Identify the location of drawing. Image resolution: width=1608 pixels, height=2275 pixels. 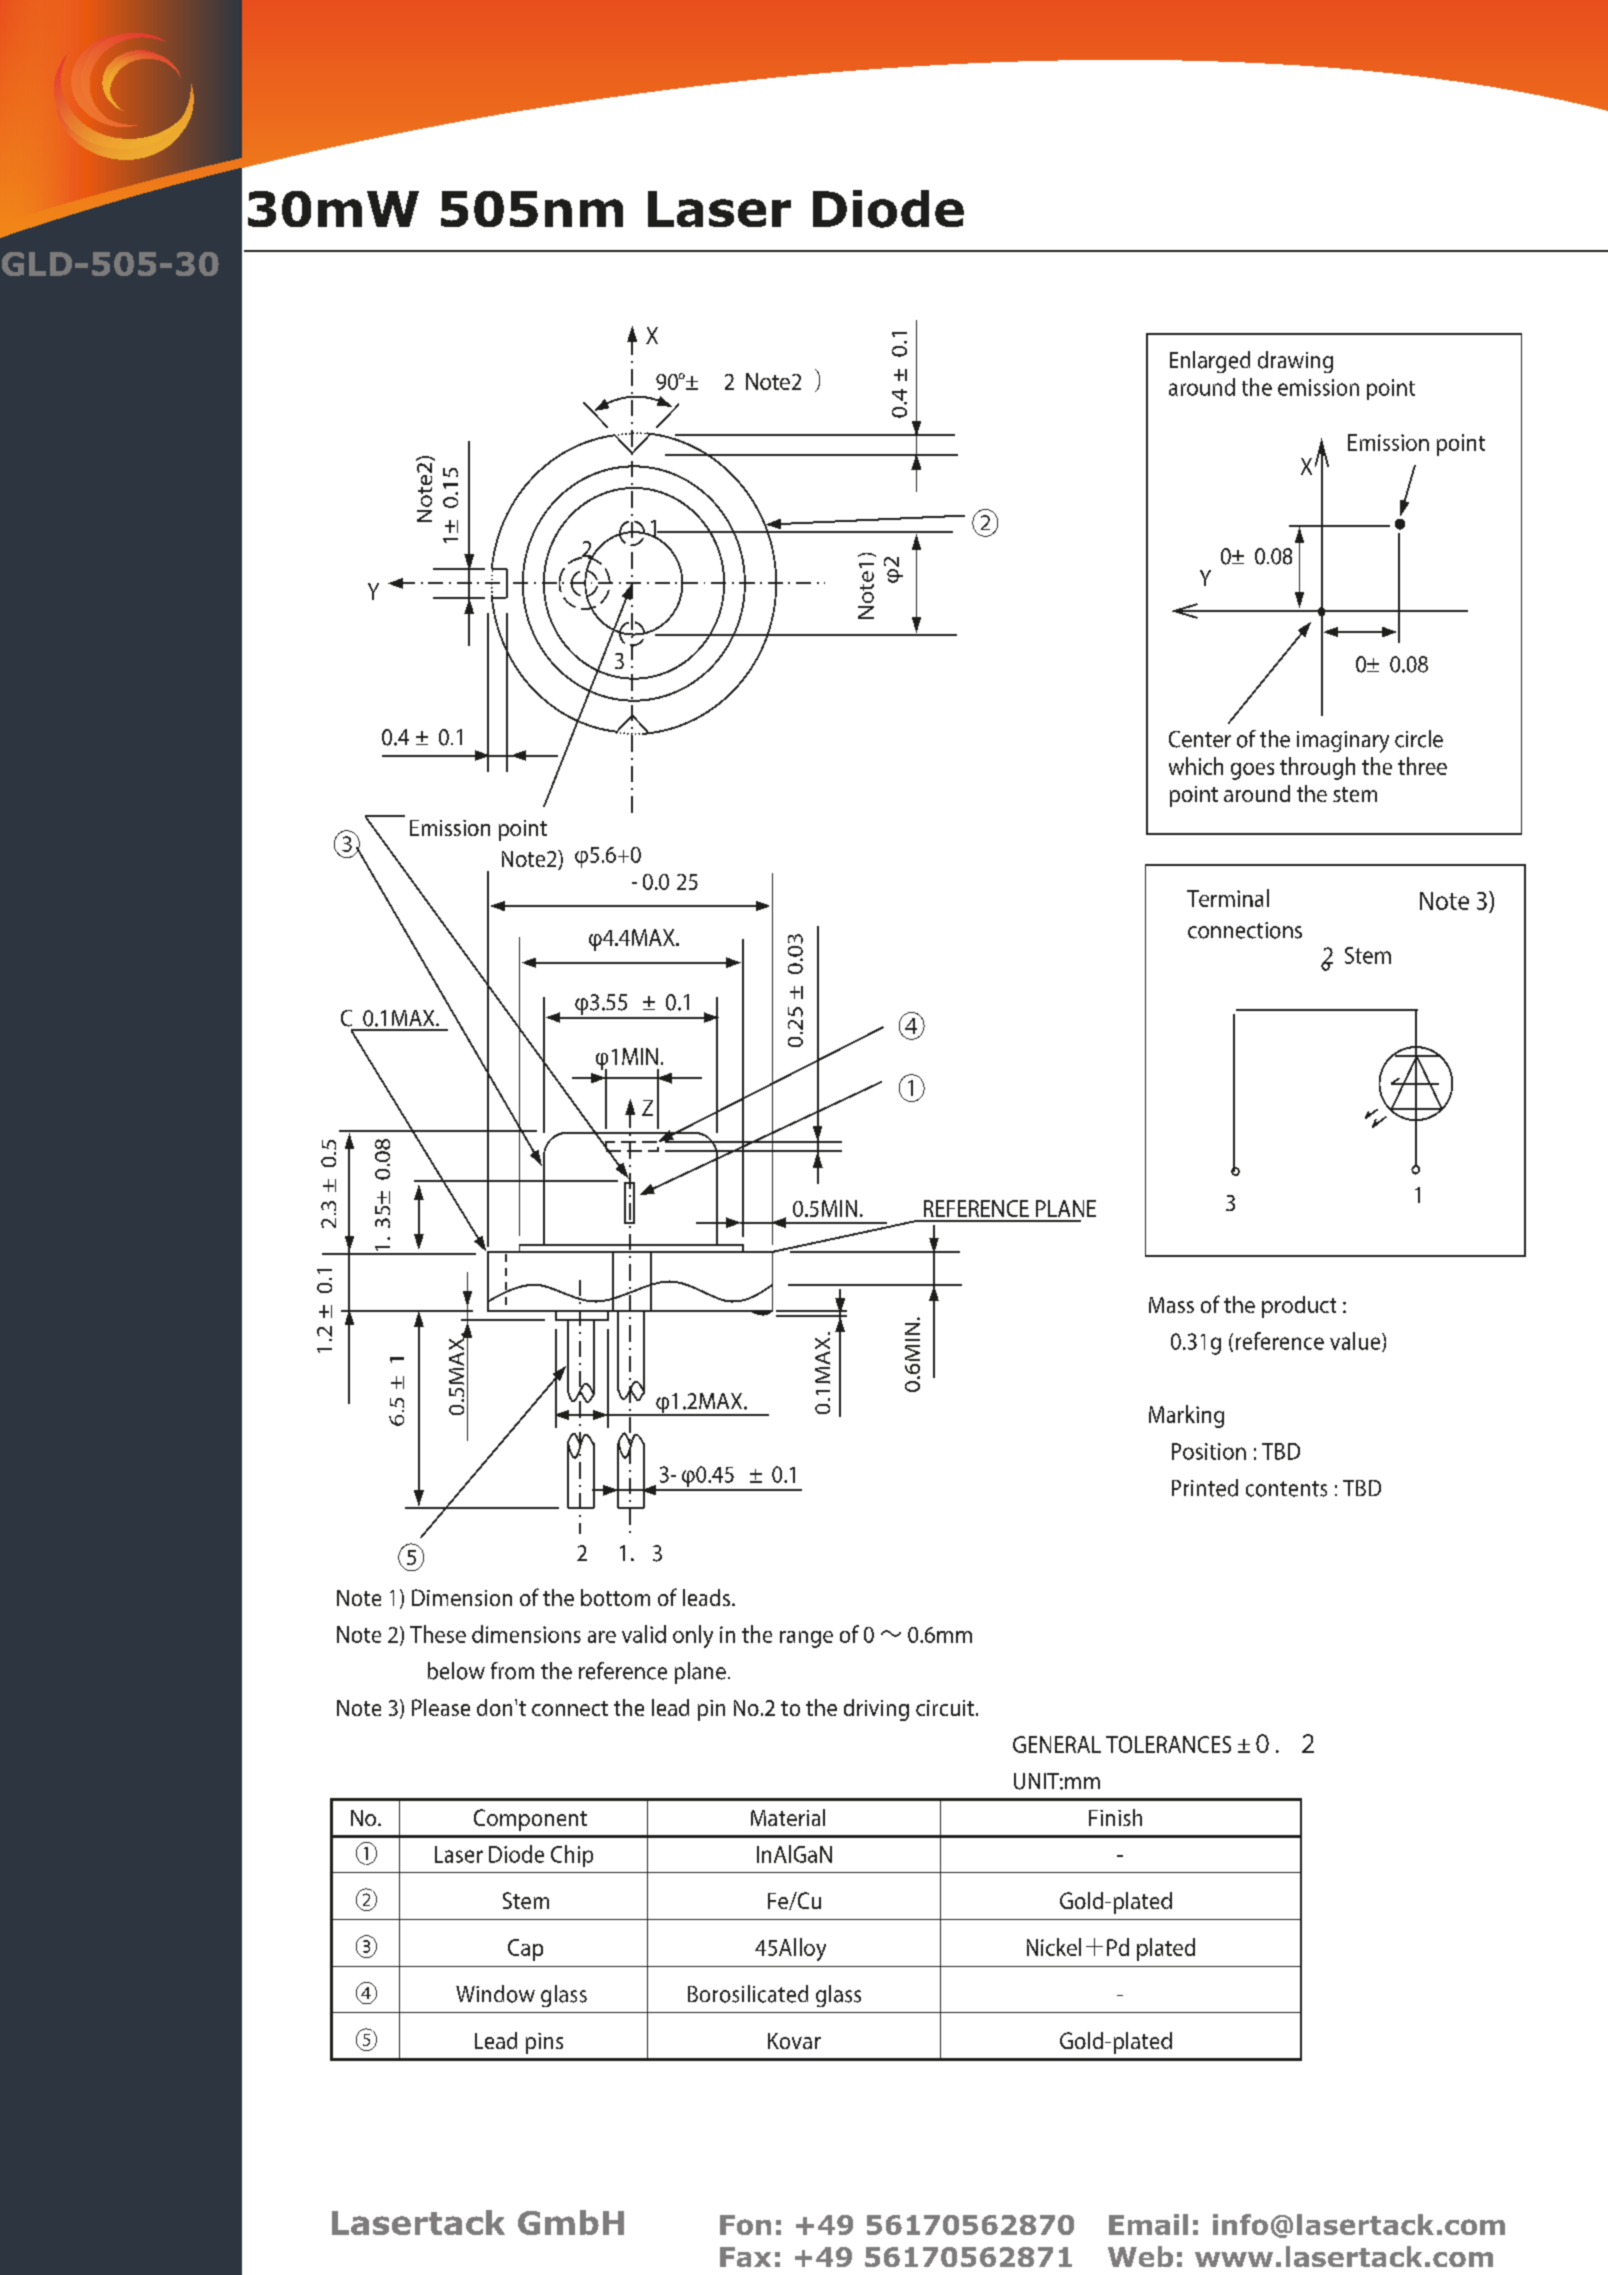
(1295, 362).
